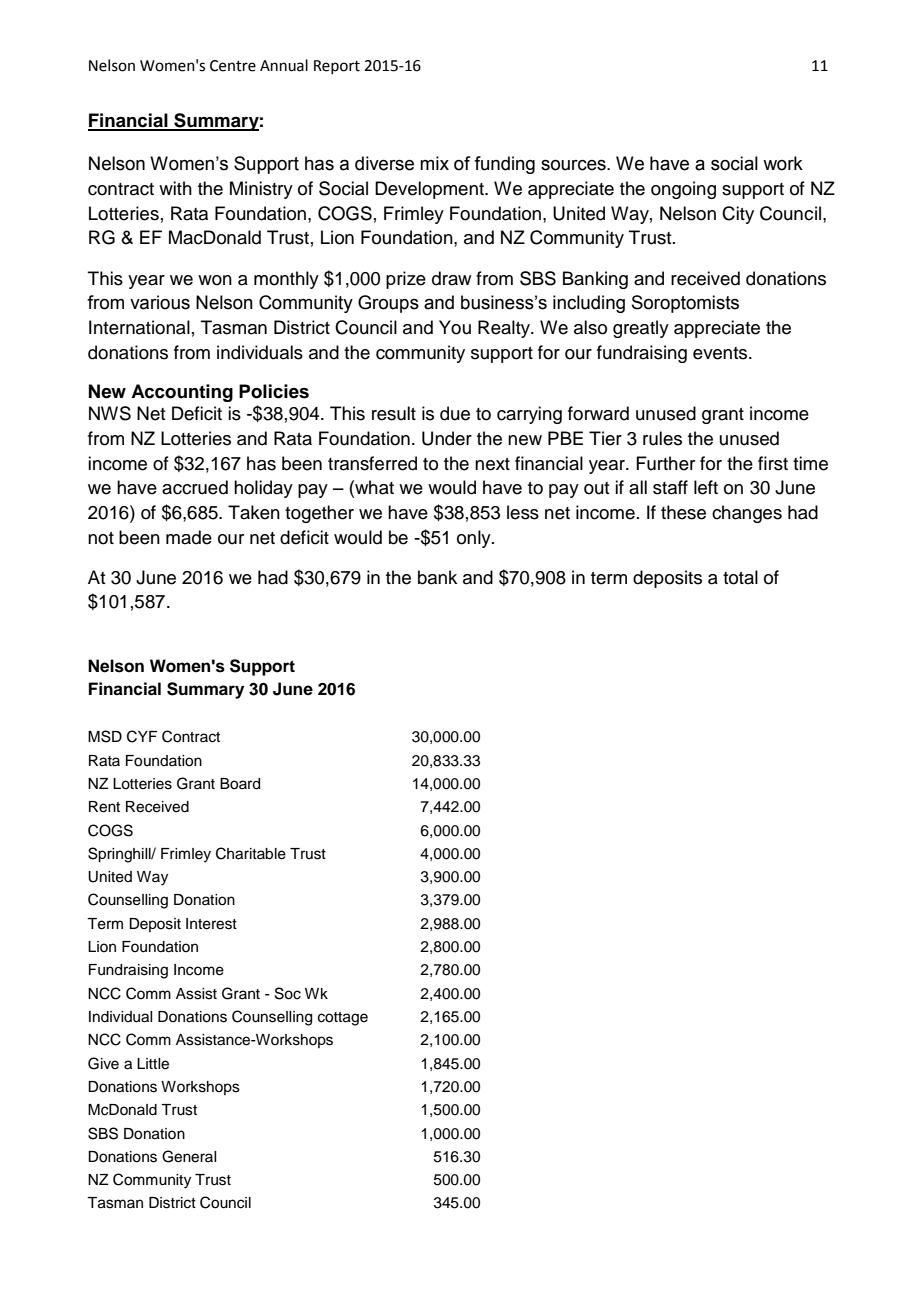 This screenshot has height=1308, width=924. Describe the element at coordinates (683, 190) in the screenshot. I see `ongoing` at that location.
